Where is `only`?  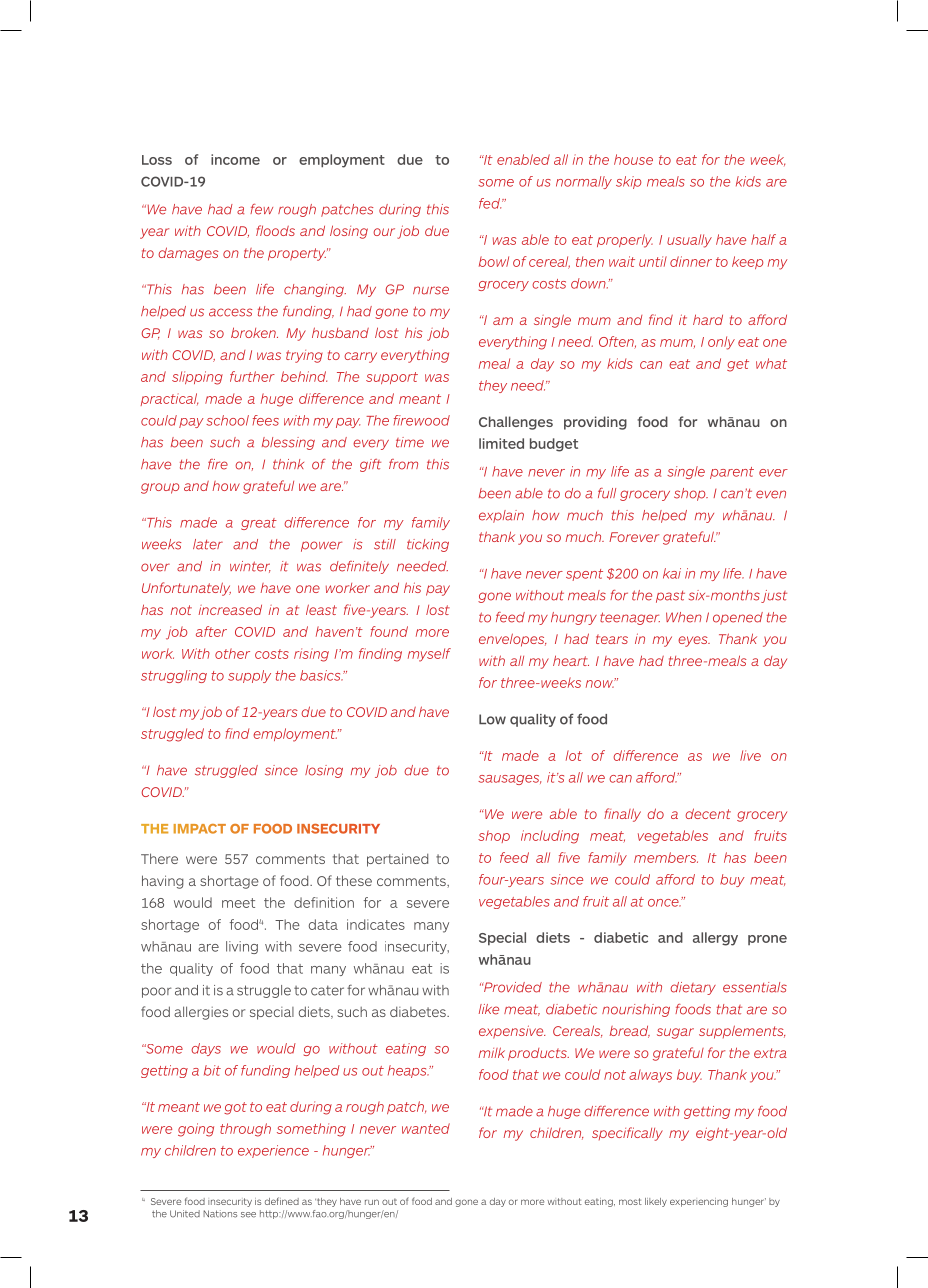
only is located at coordinates (721, 343).
